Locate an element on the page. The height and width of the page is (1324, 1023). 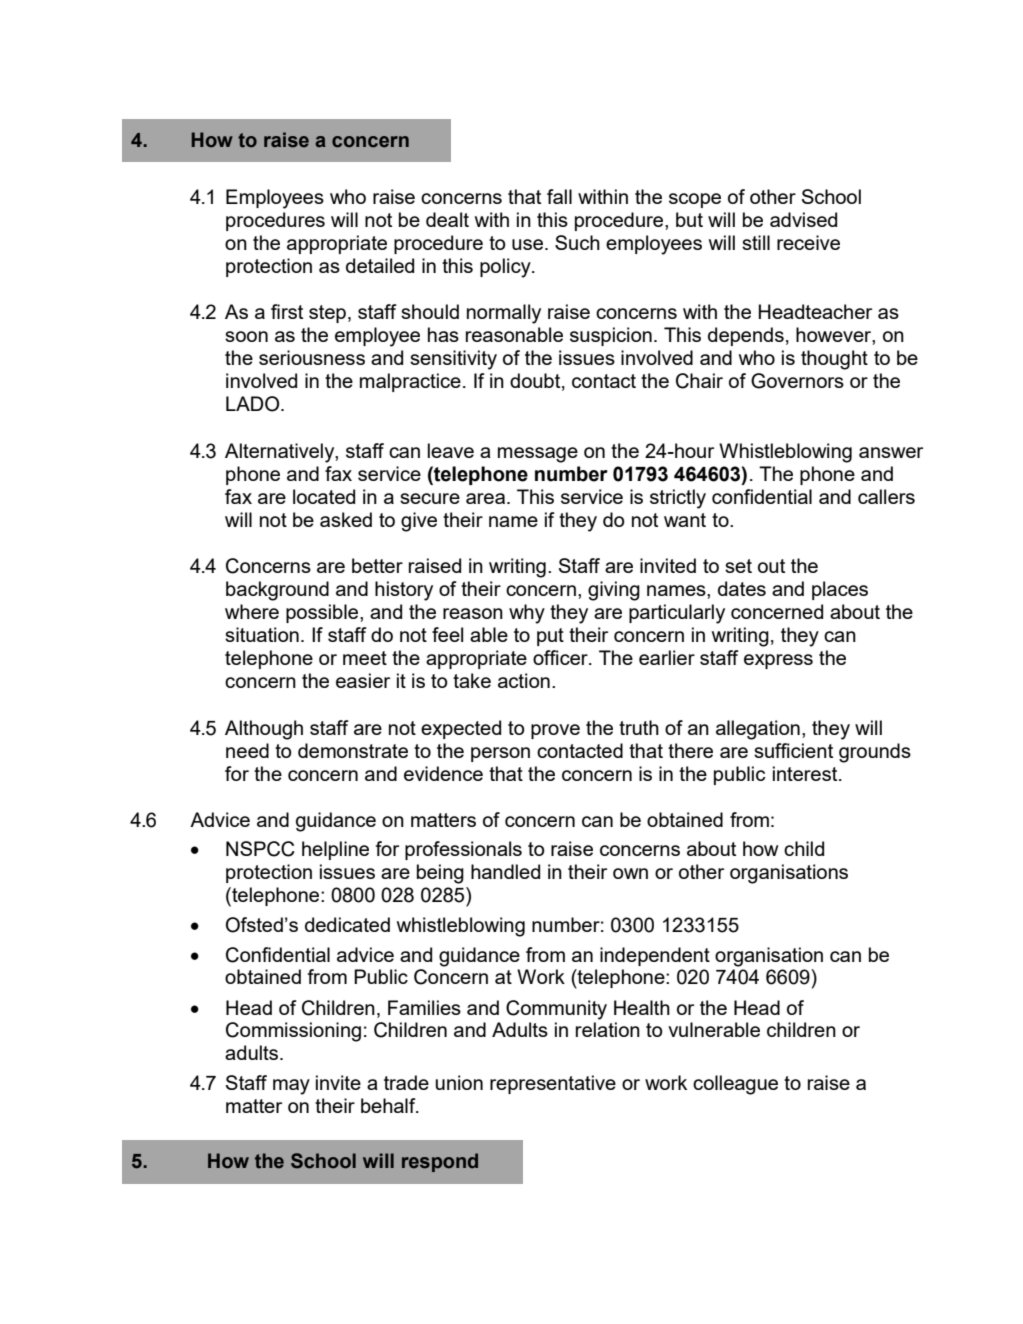
helpline is located at coordinates (335, 850).
